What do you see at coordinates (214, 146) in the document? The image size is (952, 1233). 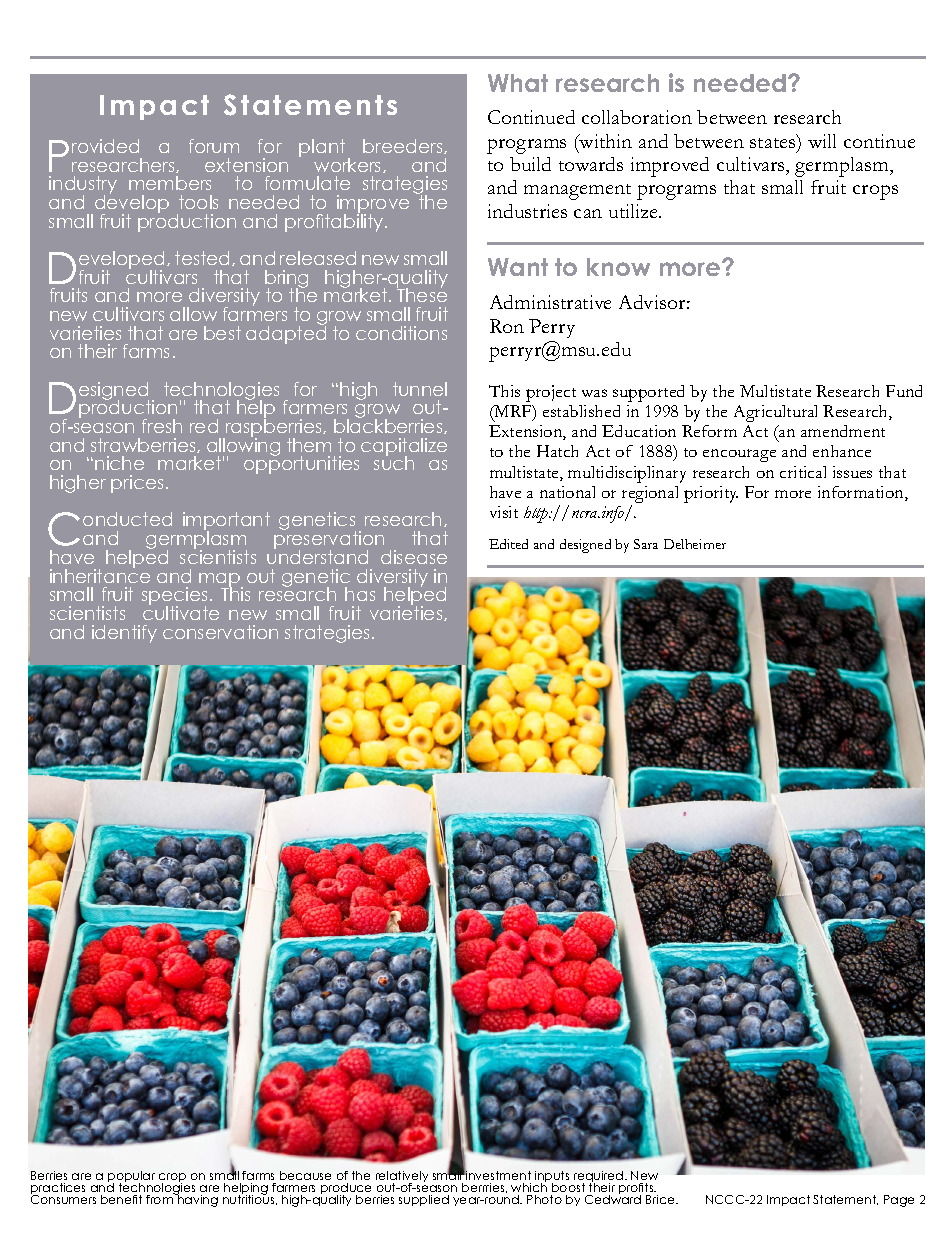 I see `forum` at bounding box center [214, 146].
